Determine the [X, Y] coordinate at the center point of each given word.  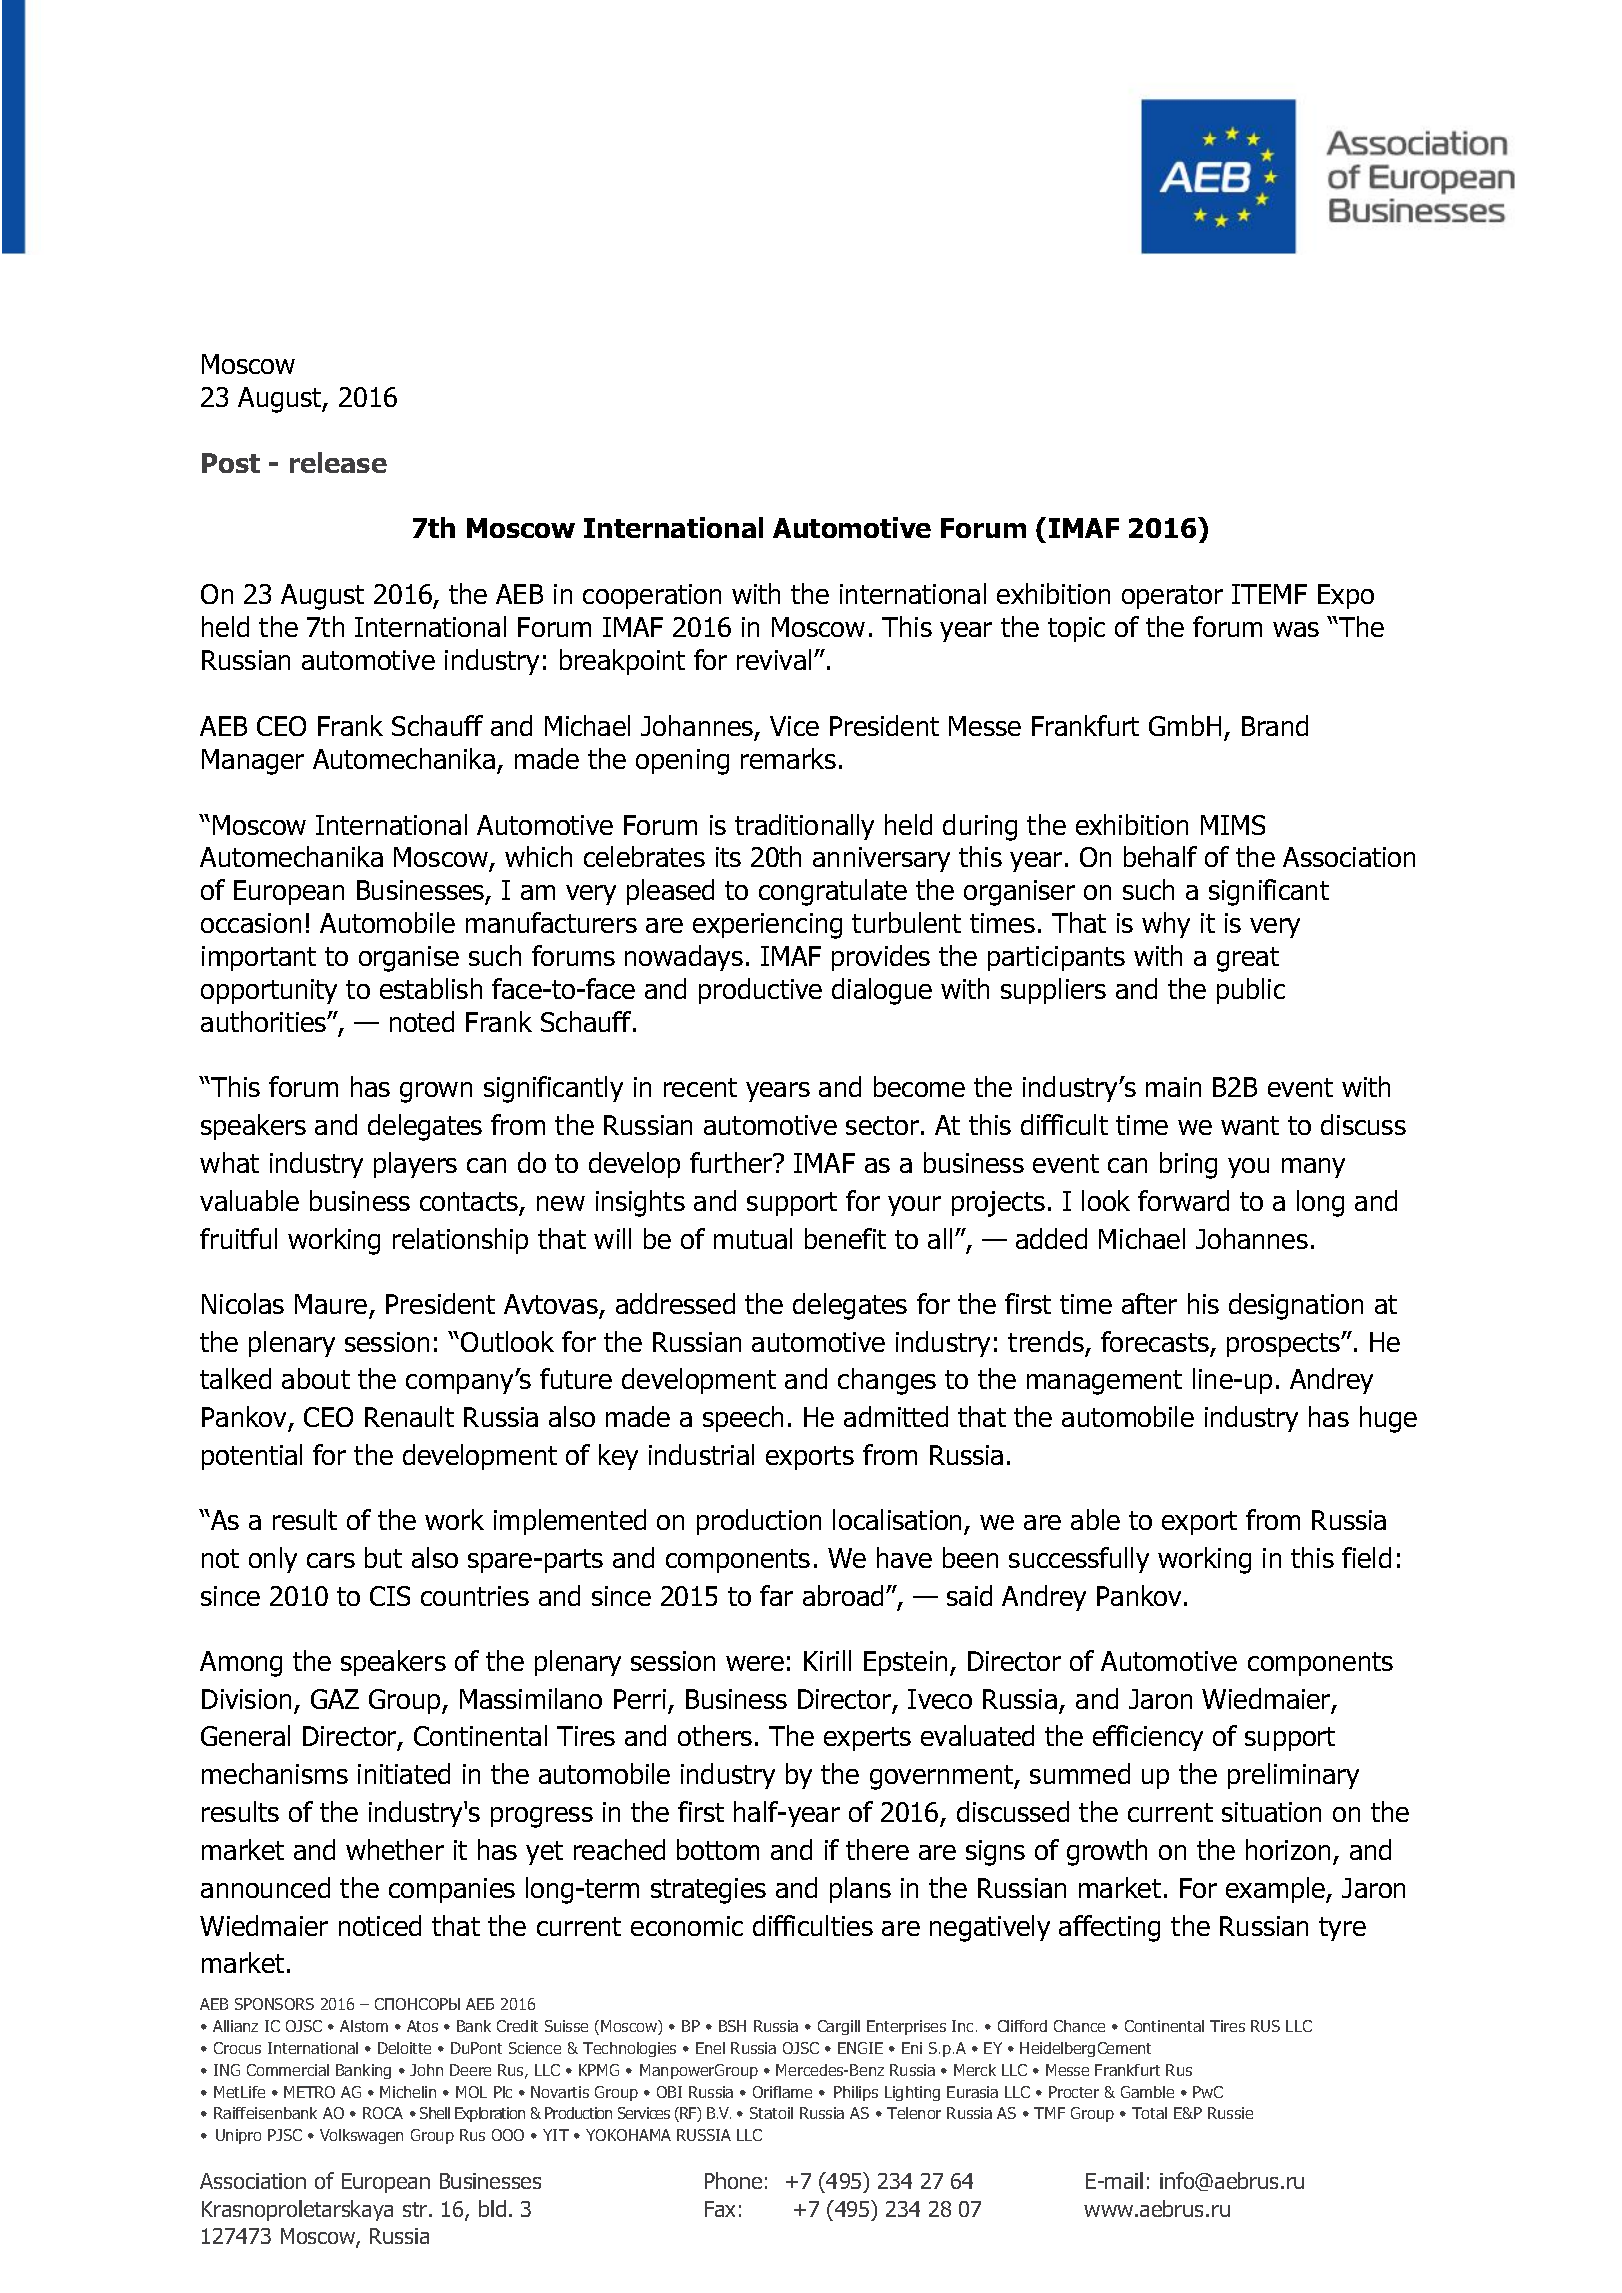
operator [1172, 597]
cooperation [652, 596]
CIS [390, 1596]
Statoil [771, 2113]
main [1173, 1087]
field [1366, 1557]
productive [760, 991]
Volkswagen [361, 2136]
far [776, 1595]
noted [422, 1021]
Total [1149, 2113]
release [338, 462]
